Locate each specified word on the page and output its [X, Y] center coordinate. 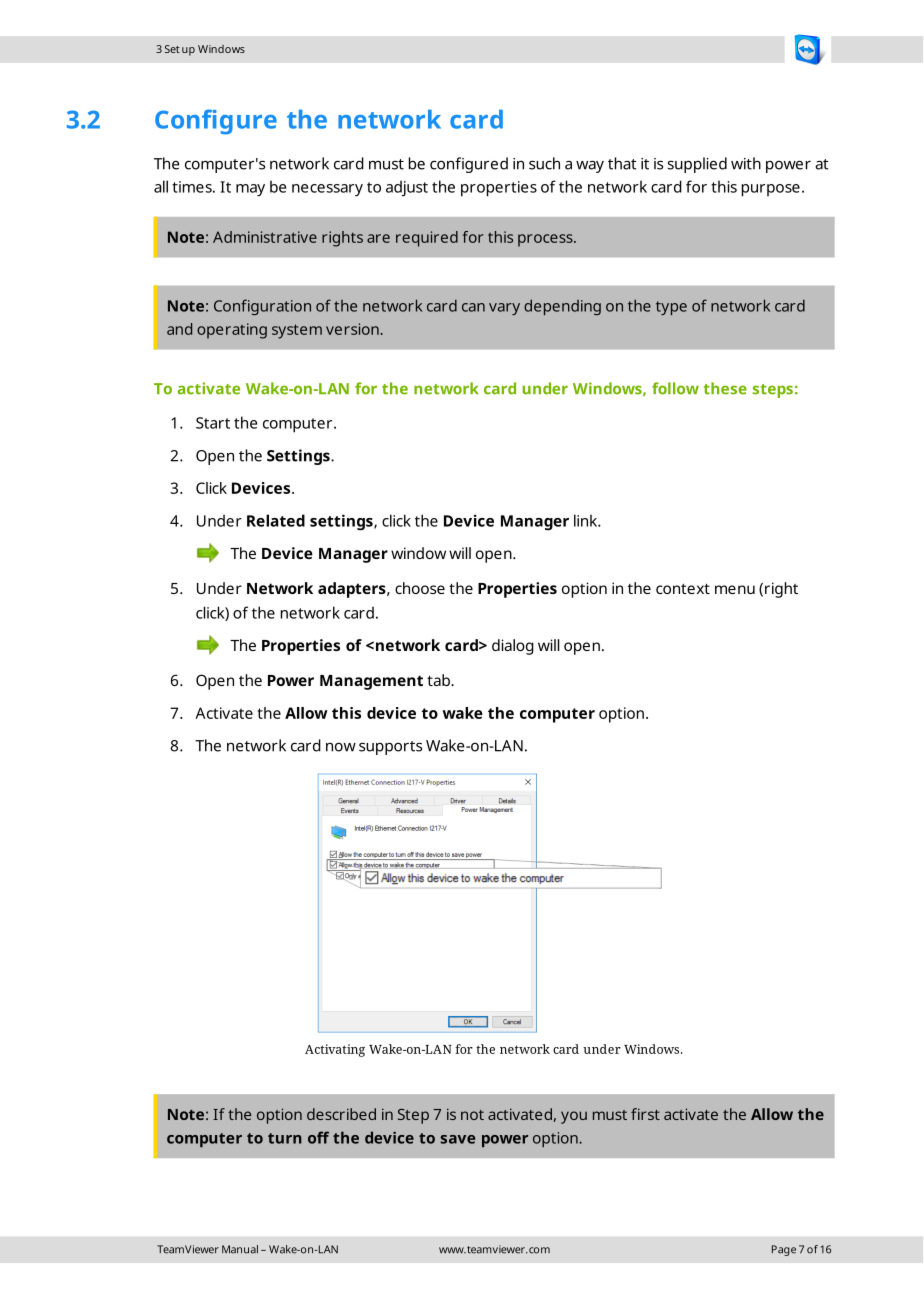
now [341, 747]
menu [735, 589]
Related [276, 520]
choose [420, 588]
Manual [240, 1249]
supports [390, 748]
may [250, 190]
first [645, 1114]
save [457, 1139]
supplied [697, 165]
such [544, 163]
